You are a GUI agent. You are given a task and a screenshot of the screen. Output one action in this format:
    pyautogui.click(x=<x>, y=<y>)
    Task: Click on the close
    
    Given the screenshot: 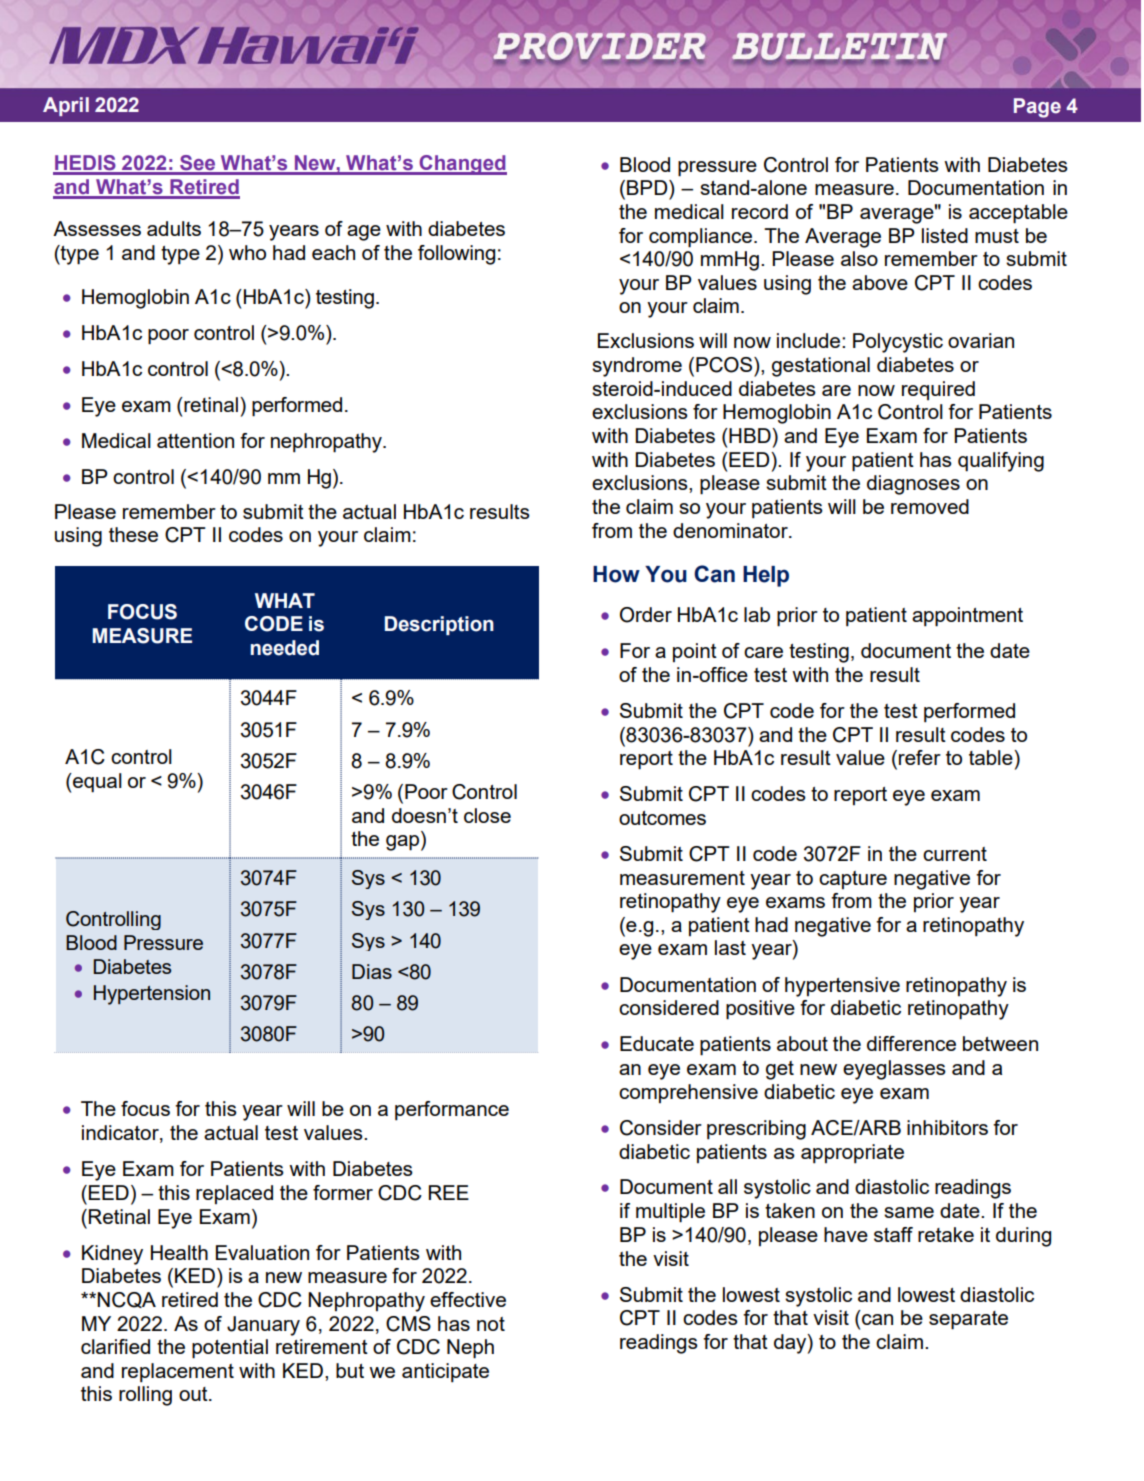 What is the action you would take?
    pyautogui.click(x=487, y=815)
